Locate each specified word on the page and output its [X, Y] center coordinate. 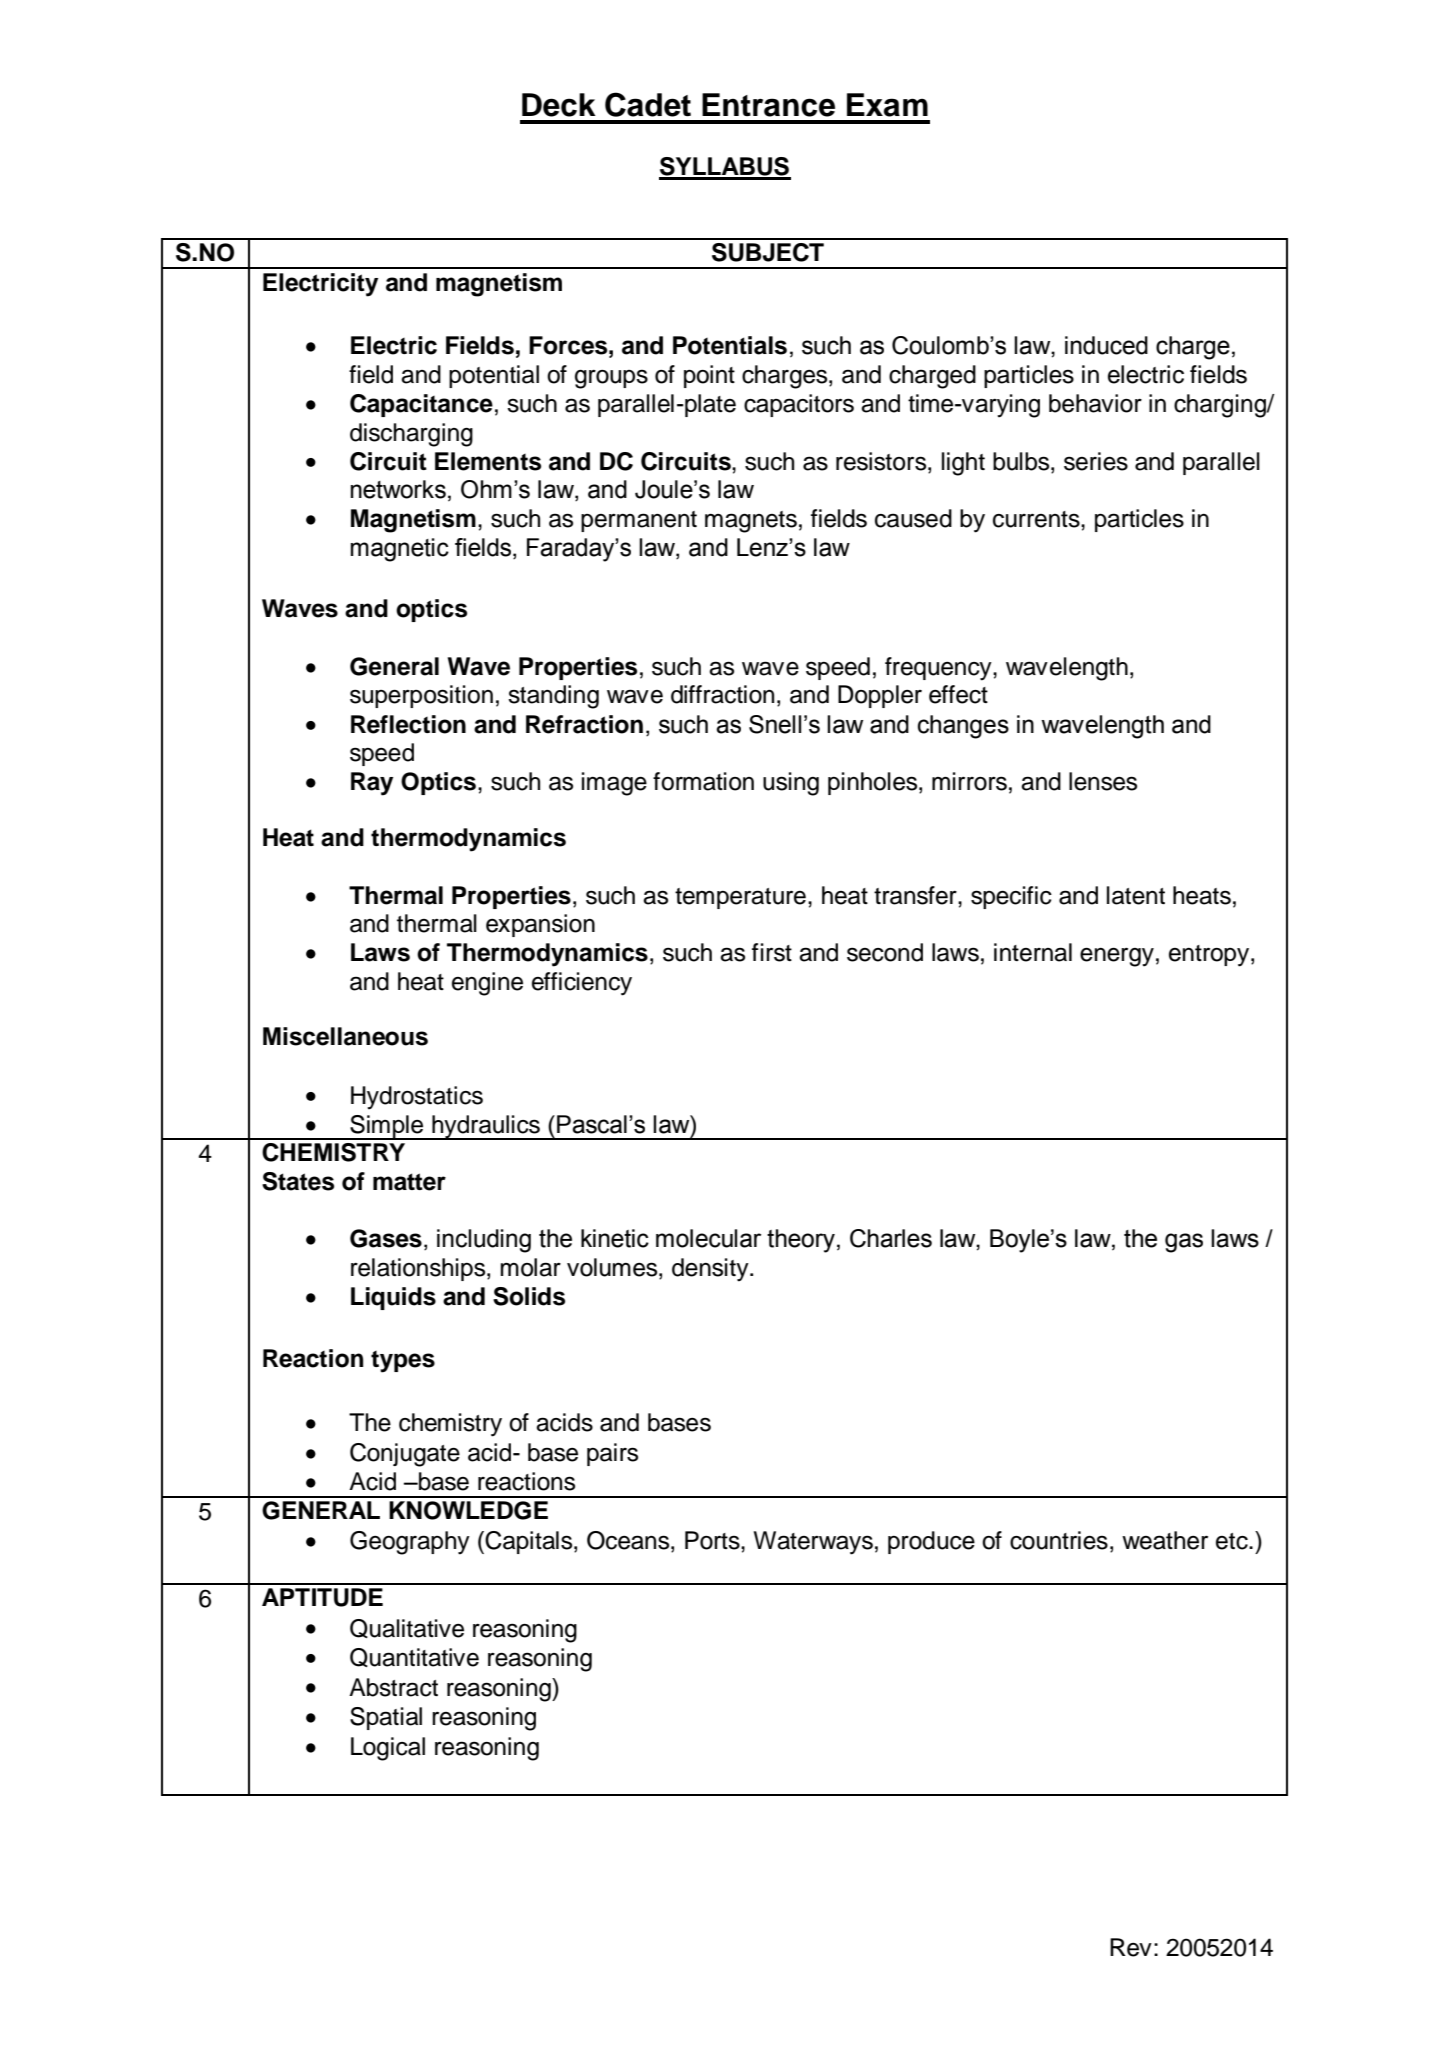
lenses [1103, 781]
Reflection [408, 724]
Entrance [768, 105]
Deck [559, 105]
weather [1165, 1540]
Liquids [393, 1298]
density [711, 1270]
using [791, 784]
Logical [388, 1749]
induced [1106, 345]
